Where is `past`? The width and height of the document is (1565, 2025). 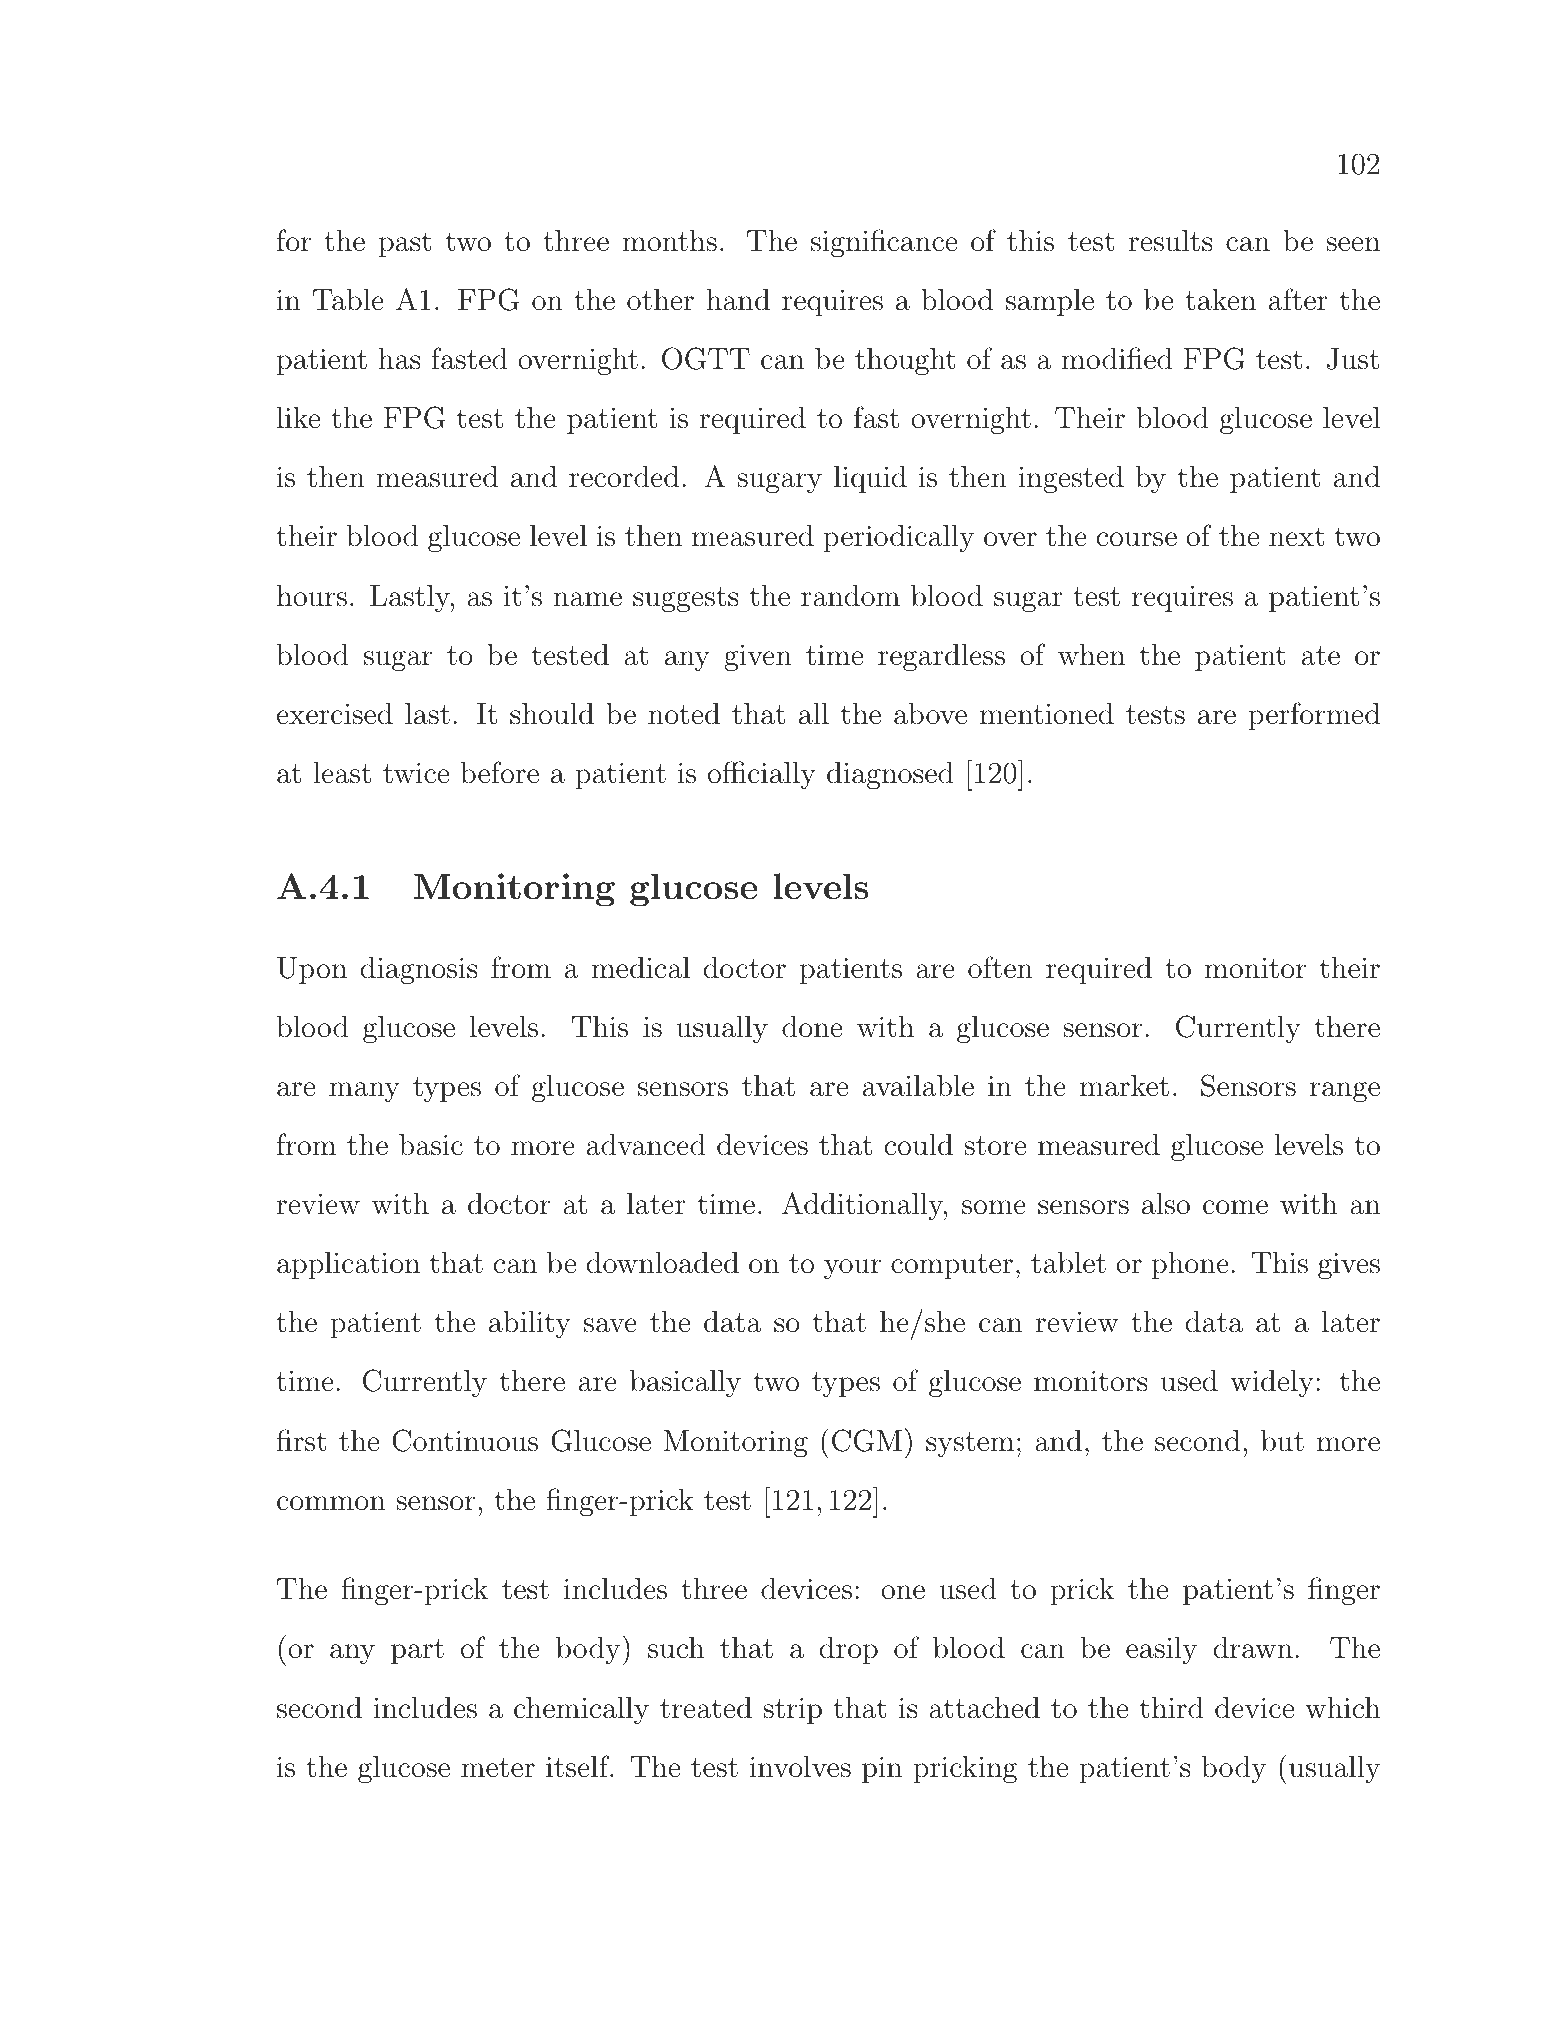
past is located at coordinates (405, 244).
